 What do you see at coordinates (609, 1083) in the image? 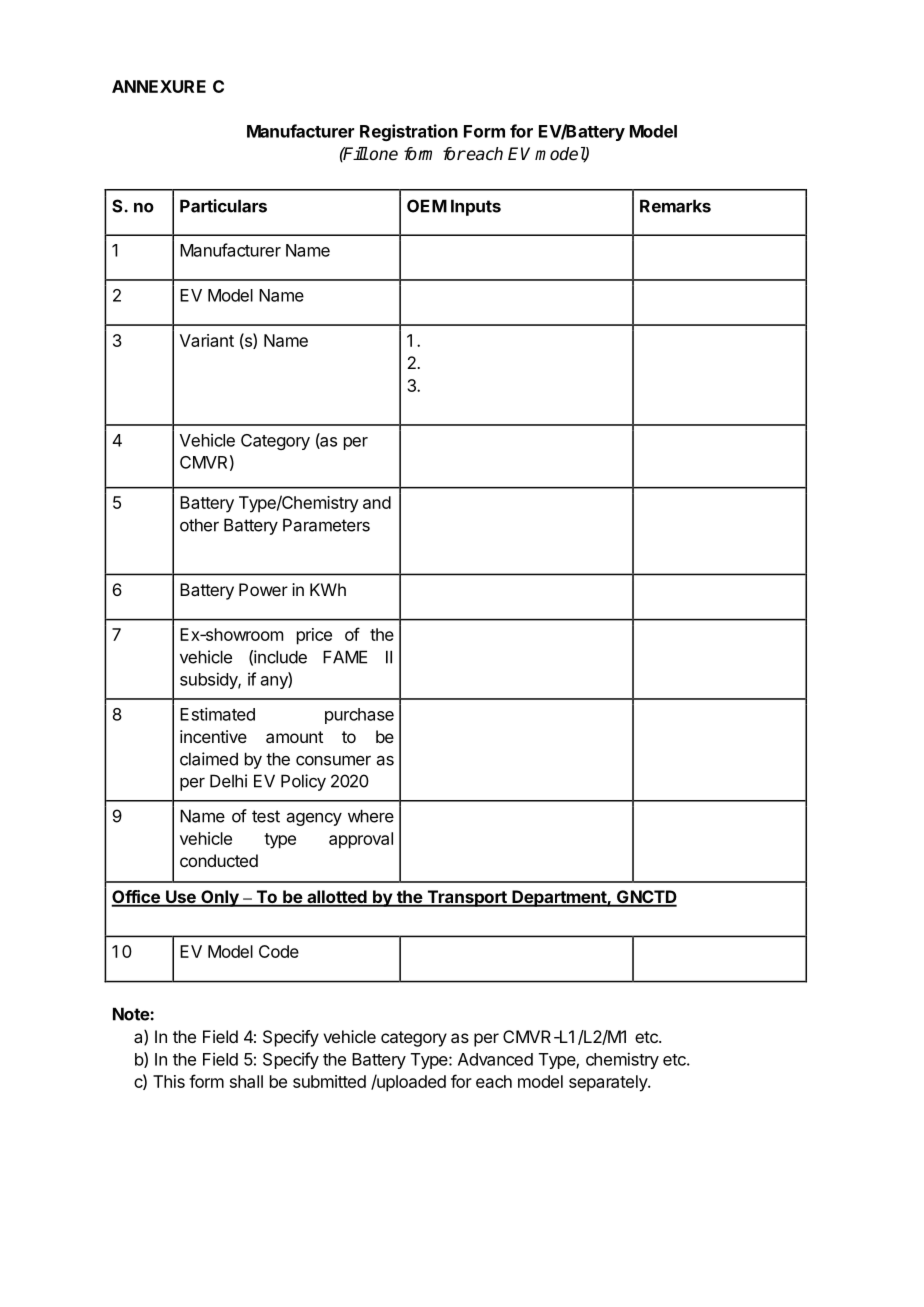
I see `separately` at bounding box center [609, 1083].
